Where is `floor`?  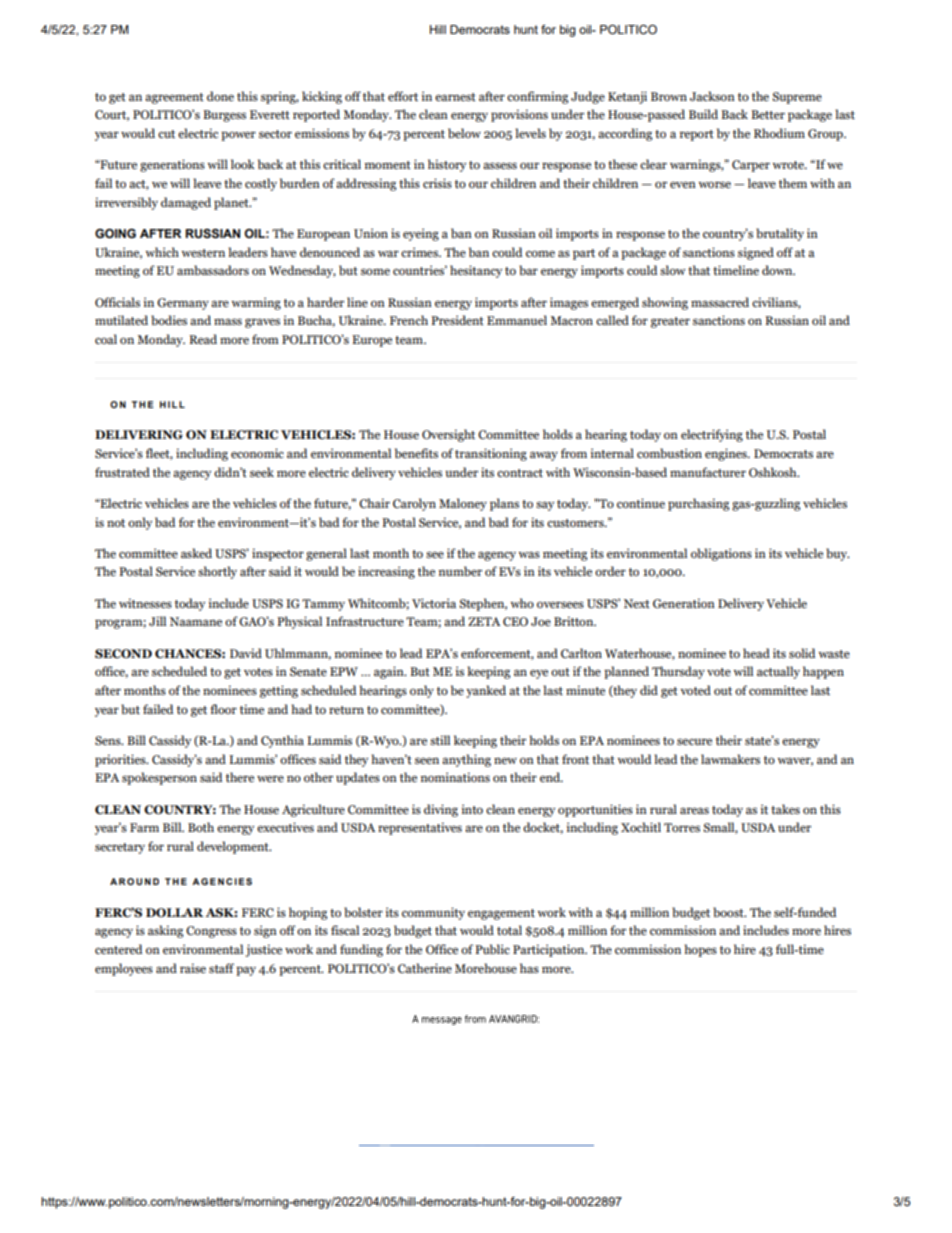 floor is located at coordinates (223, 709).
